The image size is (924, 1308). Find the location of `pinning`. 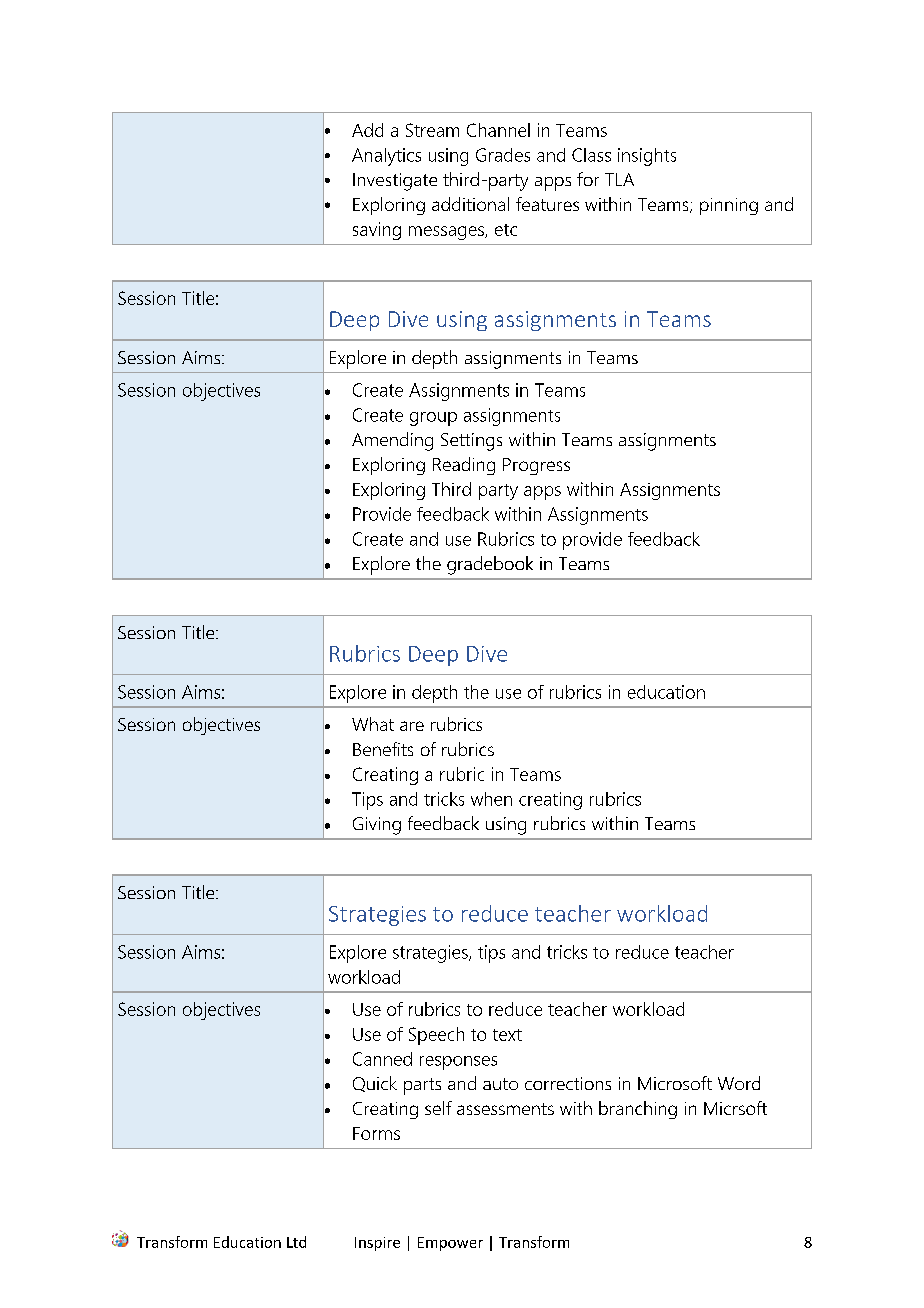

pinning is located at coordinates (729, 206).
